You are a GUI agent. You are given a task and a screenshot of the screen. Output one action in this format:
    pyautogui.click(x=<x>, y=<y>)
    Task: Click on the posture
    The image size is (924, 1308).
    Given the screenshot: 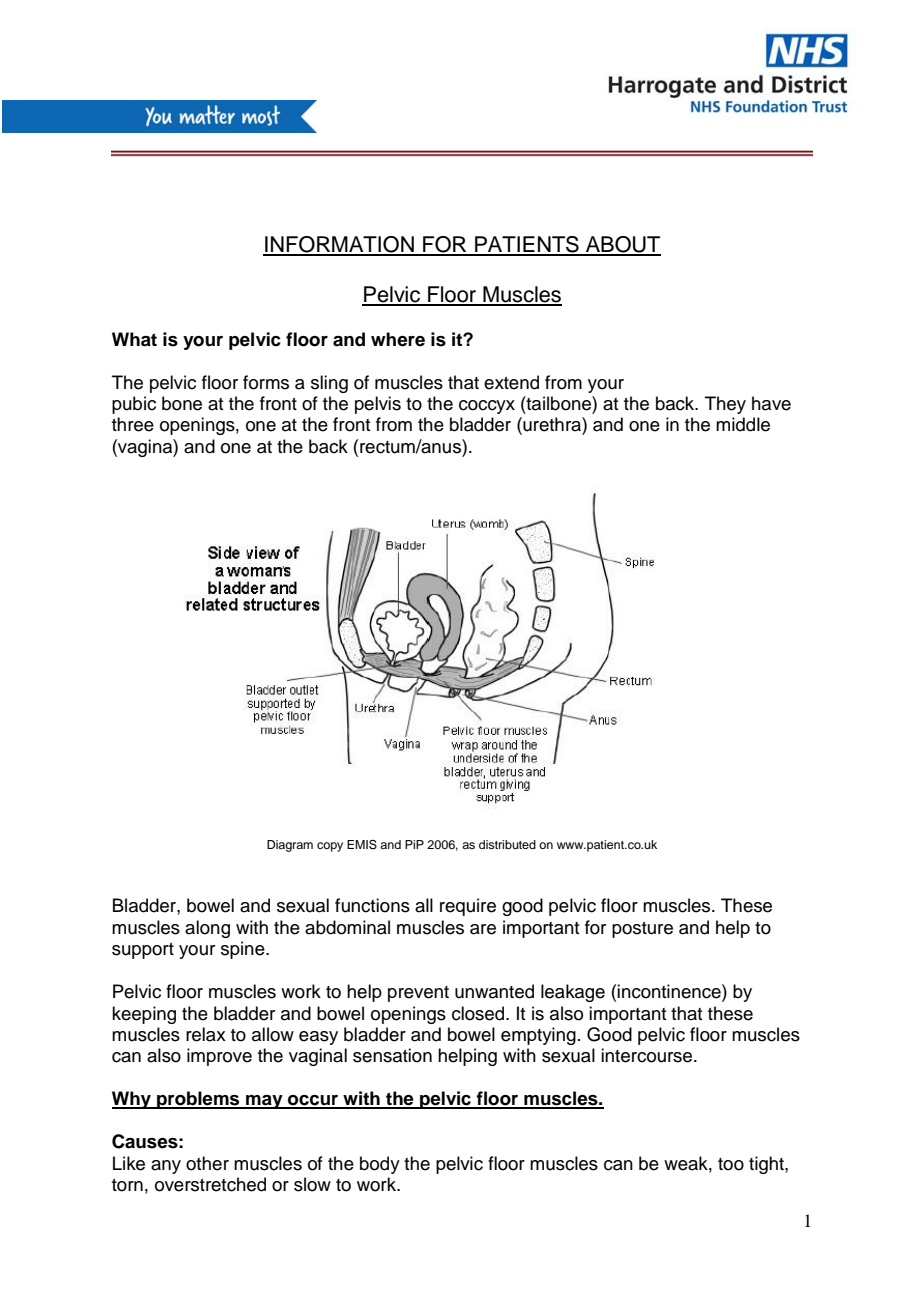 What is the action you would take?
    pyautogui.click(x=642, y=930)
